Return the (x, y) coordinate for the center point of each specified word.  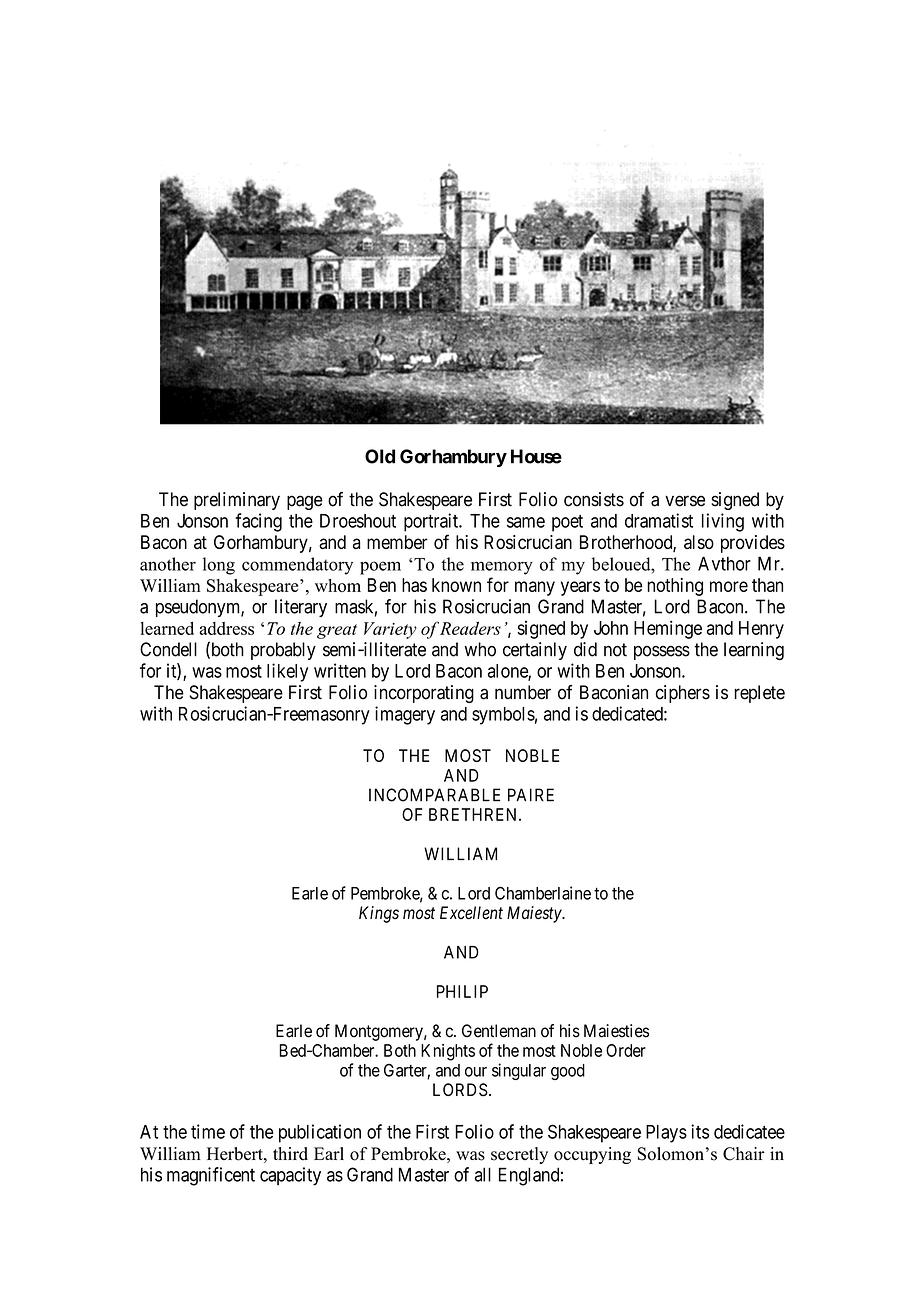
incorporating (424, 694)
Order (626, 1050)
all (483, 1174)
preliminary (237, 501)
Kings (379, 914)
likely (287, 672)
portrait (432, 522)
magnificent (211, 1176)
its (700, 1131)
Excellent (471, 913)
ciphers (683, 694)
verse (685, 501)
